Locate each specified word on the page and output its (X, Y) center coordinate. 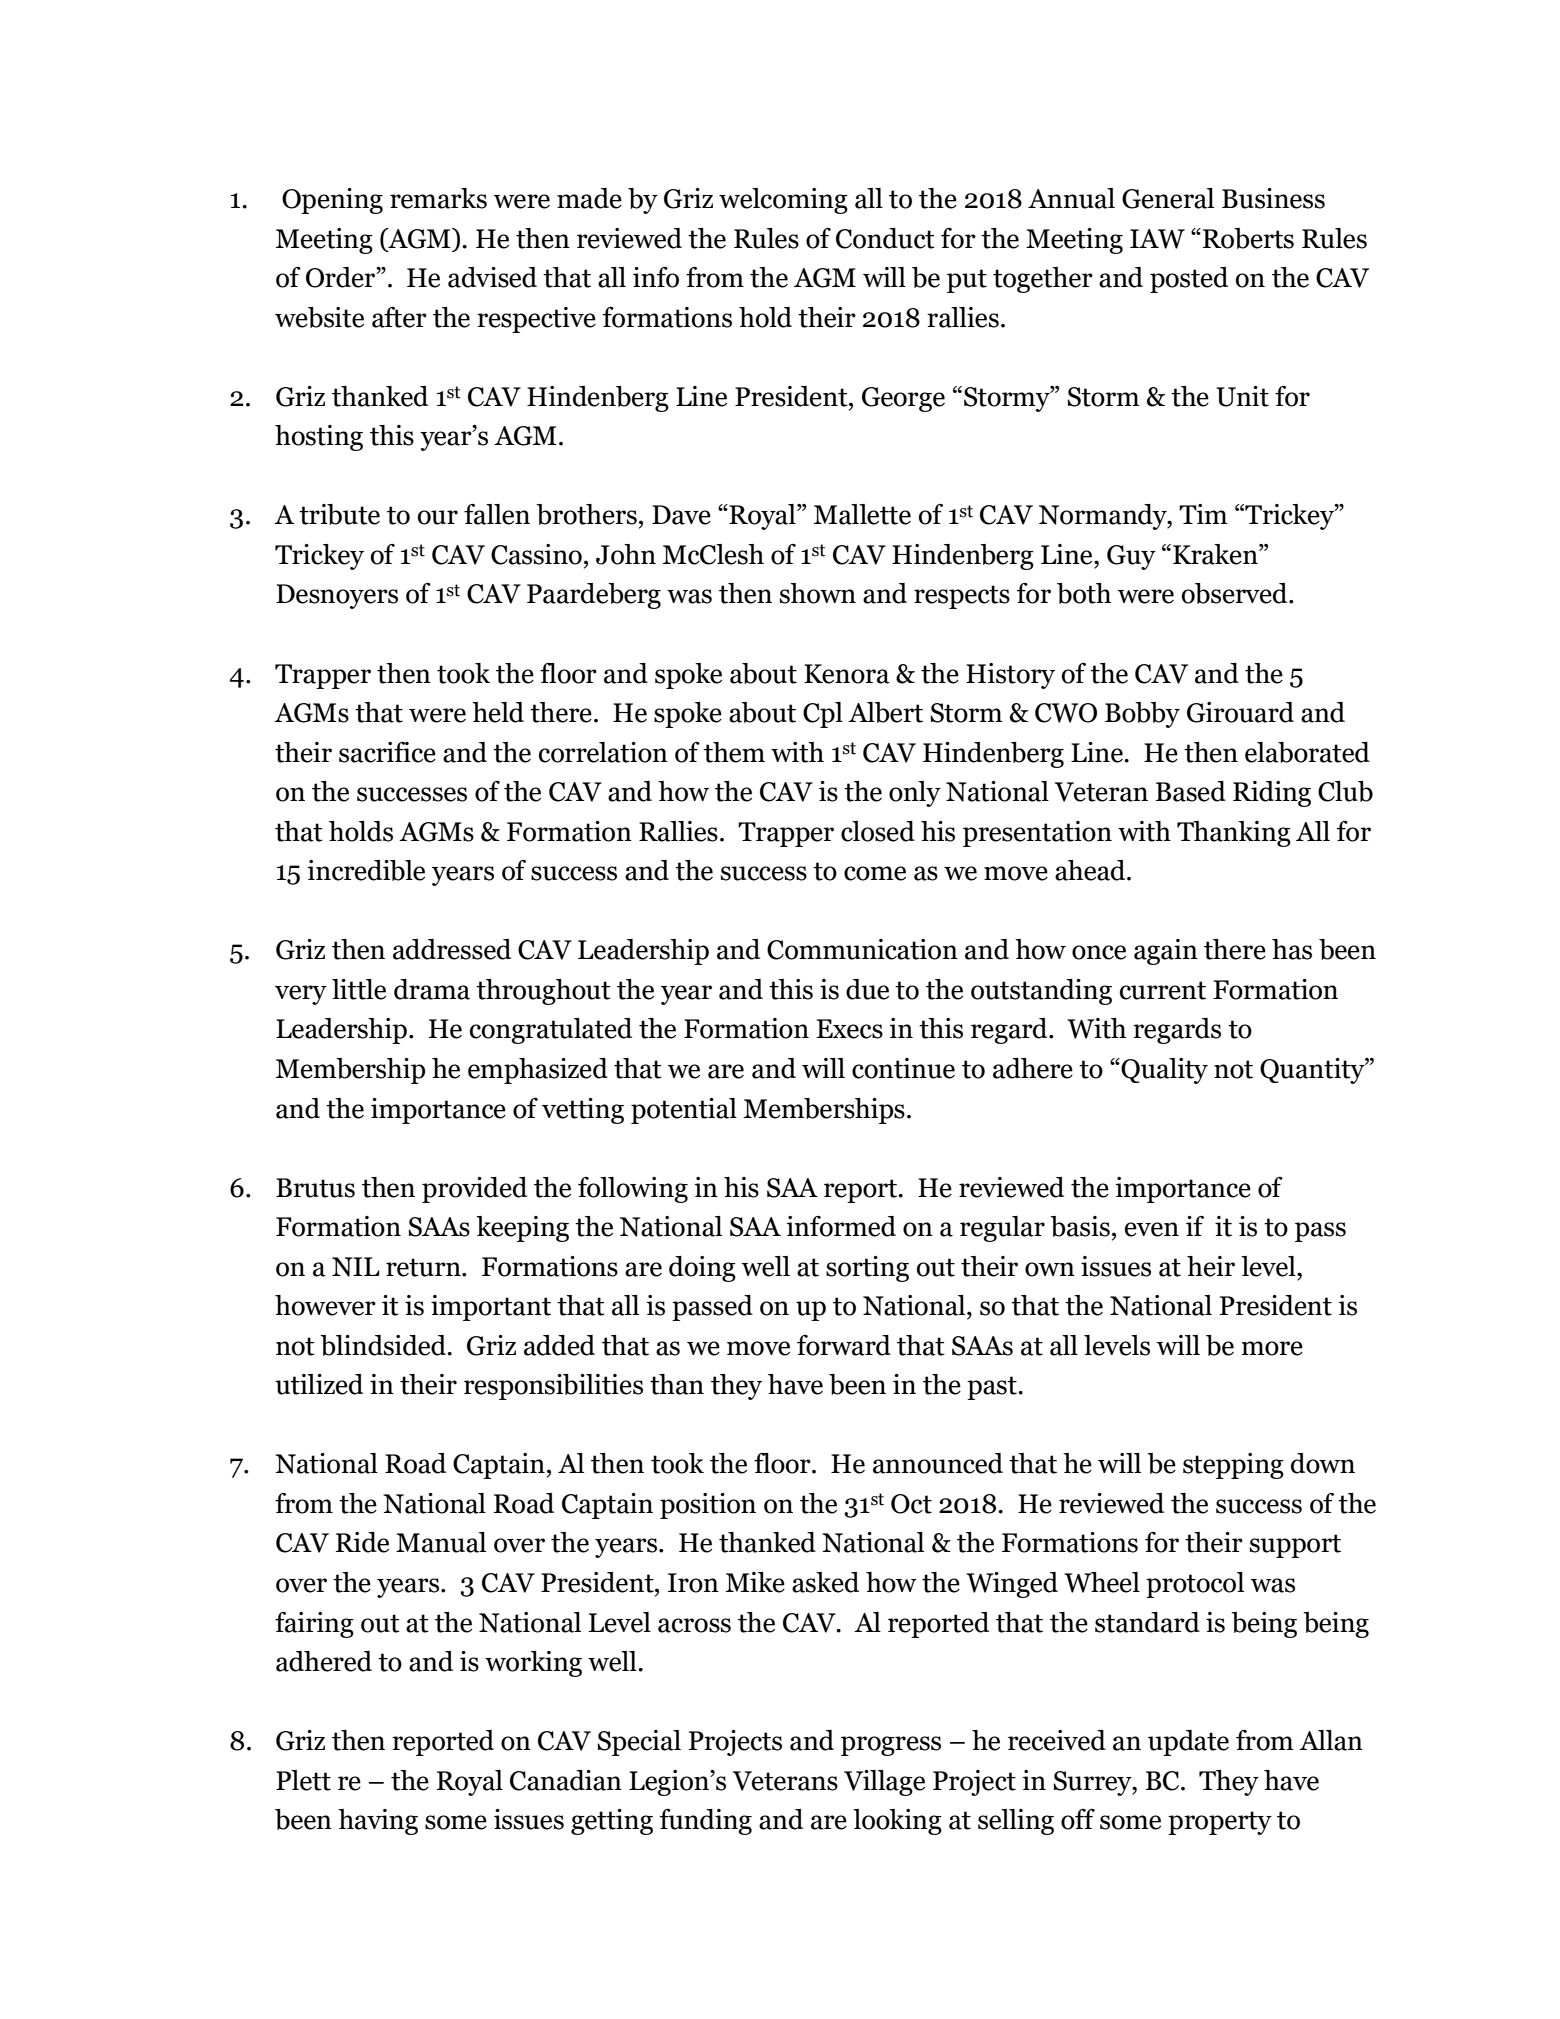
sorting (867, 1269)
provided (474, 1190)
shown (818, 593)
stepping (1233, 1466)
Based (1190, 791)
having (378, 1822)
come (875, 873)
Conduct (885, 238)
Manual (441, 1542)
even (1152, 1229)
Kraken (1216, 554)
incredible (366, 870)
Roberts (1248, 238)
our (437, 517)
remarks (438, 198)
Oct (911, 1504)
